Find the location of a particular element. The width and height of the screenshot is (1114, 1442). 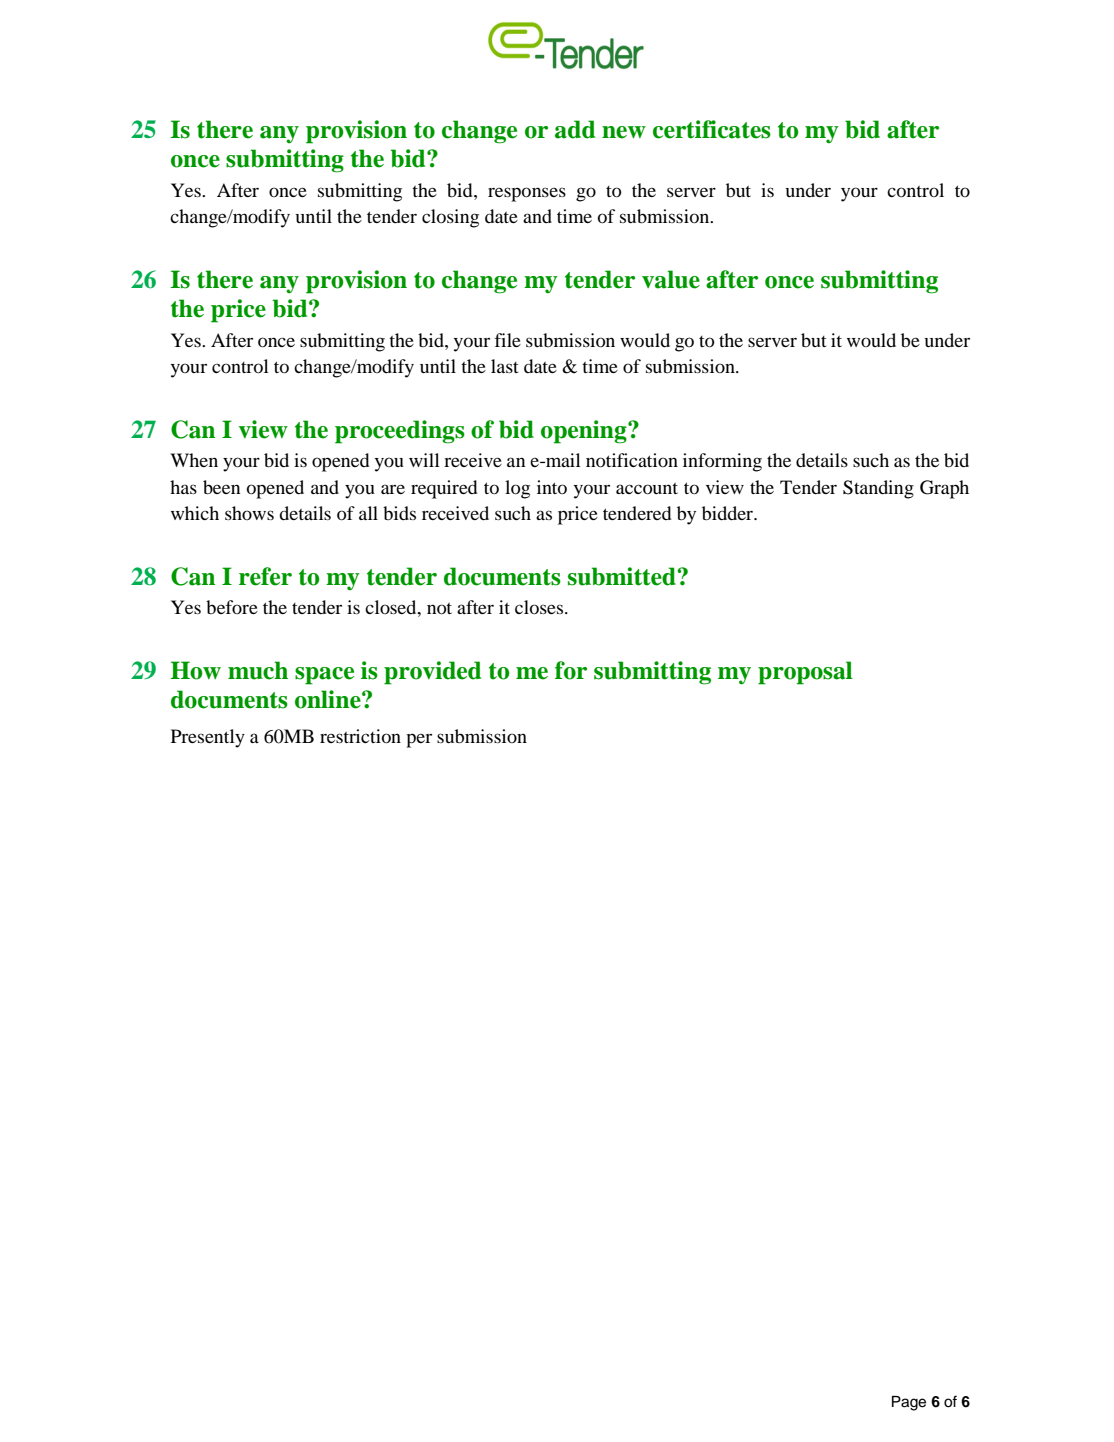

Standing is located at coordinates (878, 489).
